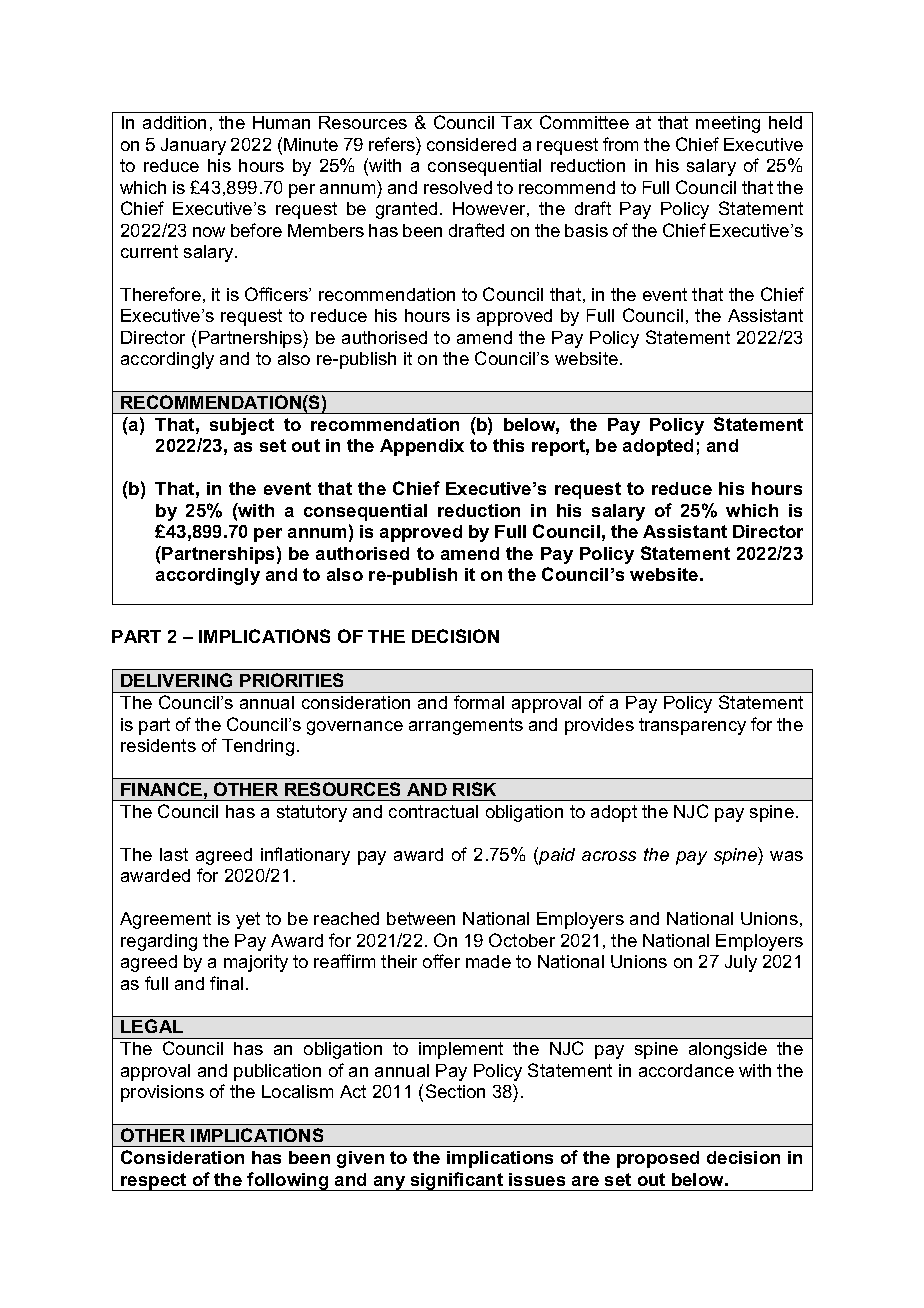 This screenshot has width=924, height=1308. I want to click on following, so click(288, 1181).
